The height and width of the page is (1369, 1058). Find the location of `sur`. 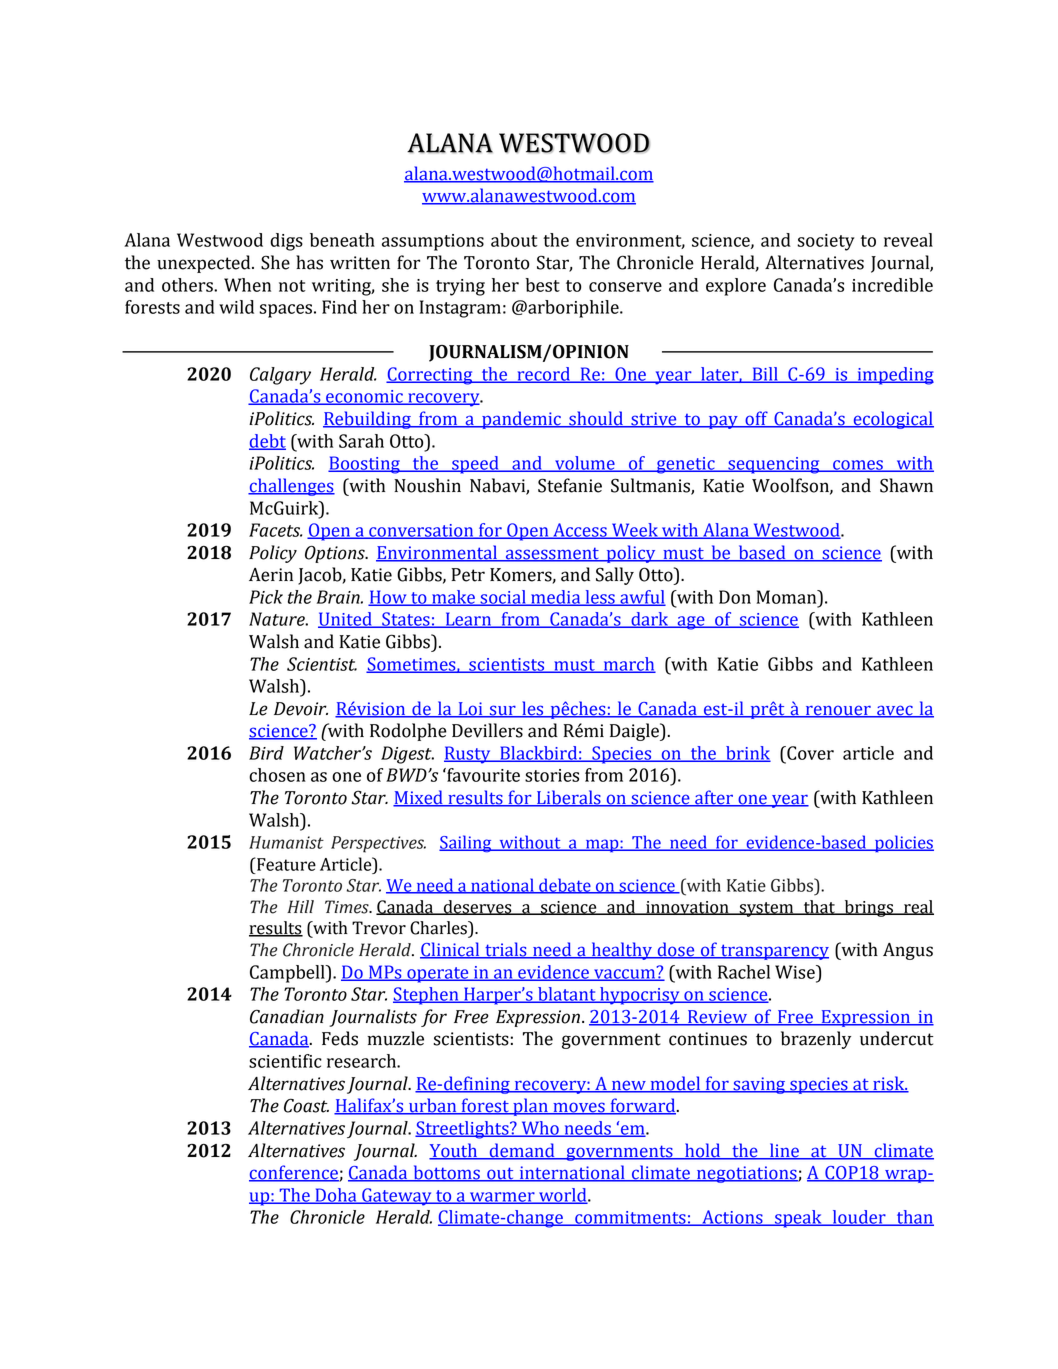

sur is located at coordinates (503, 711).
